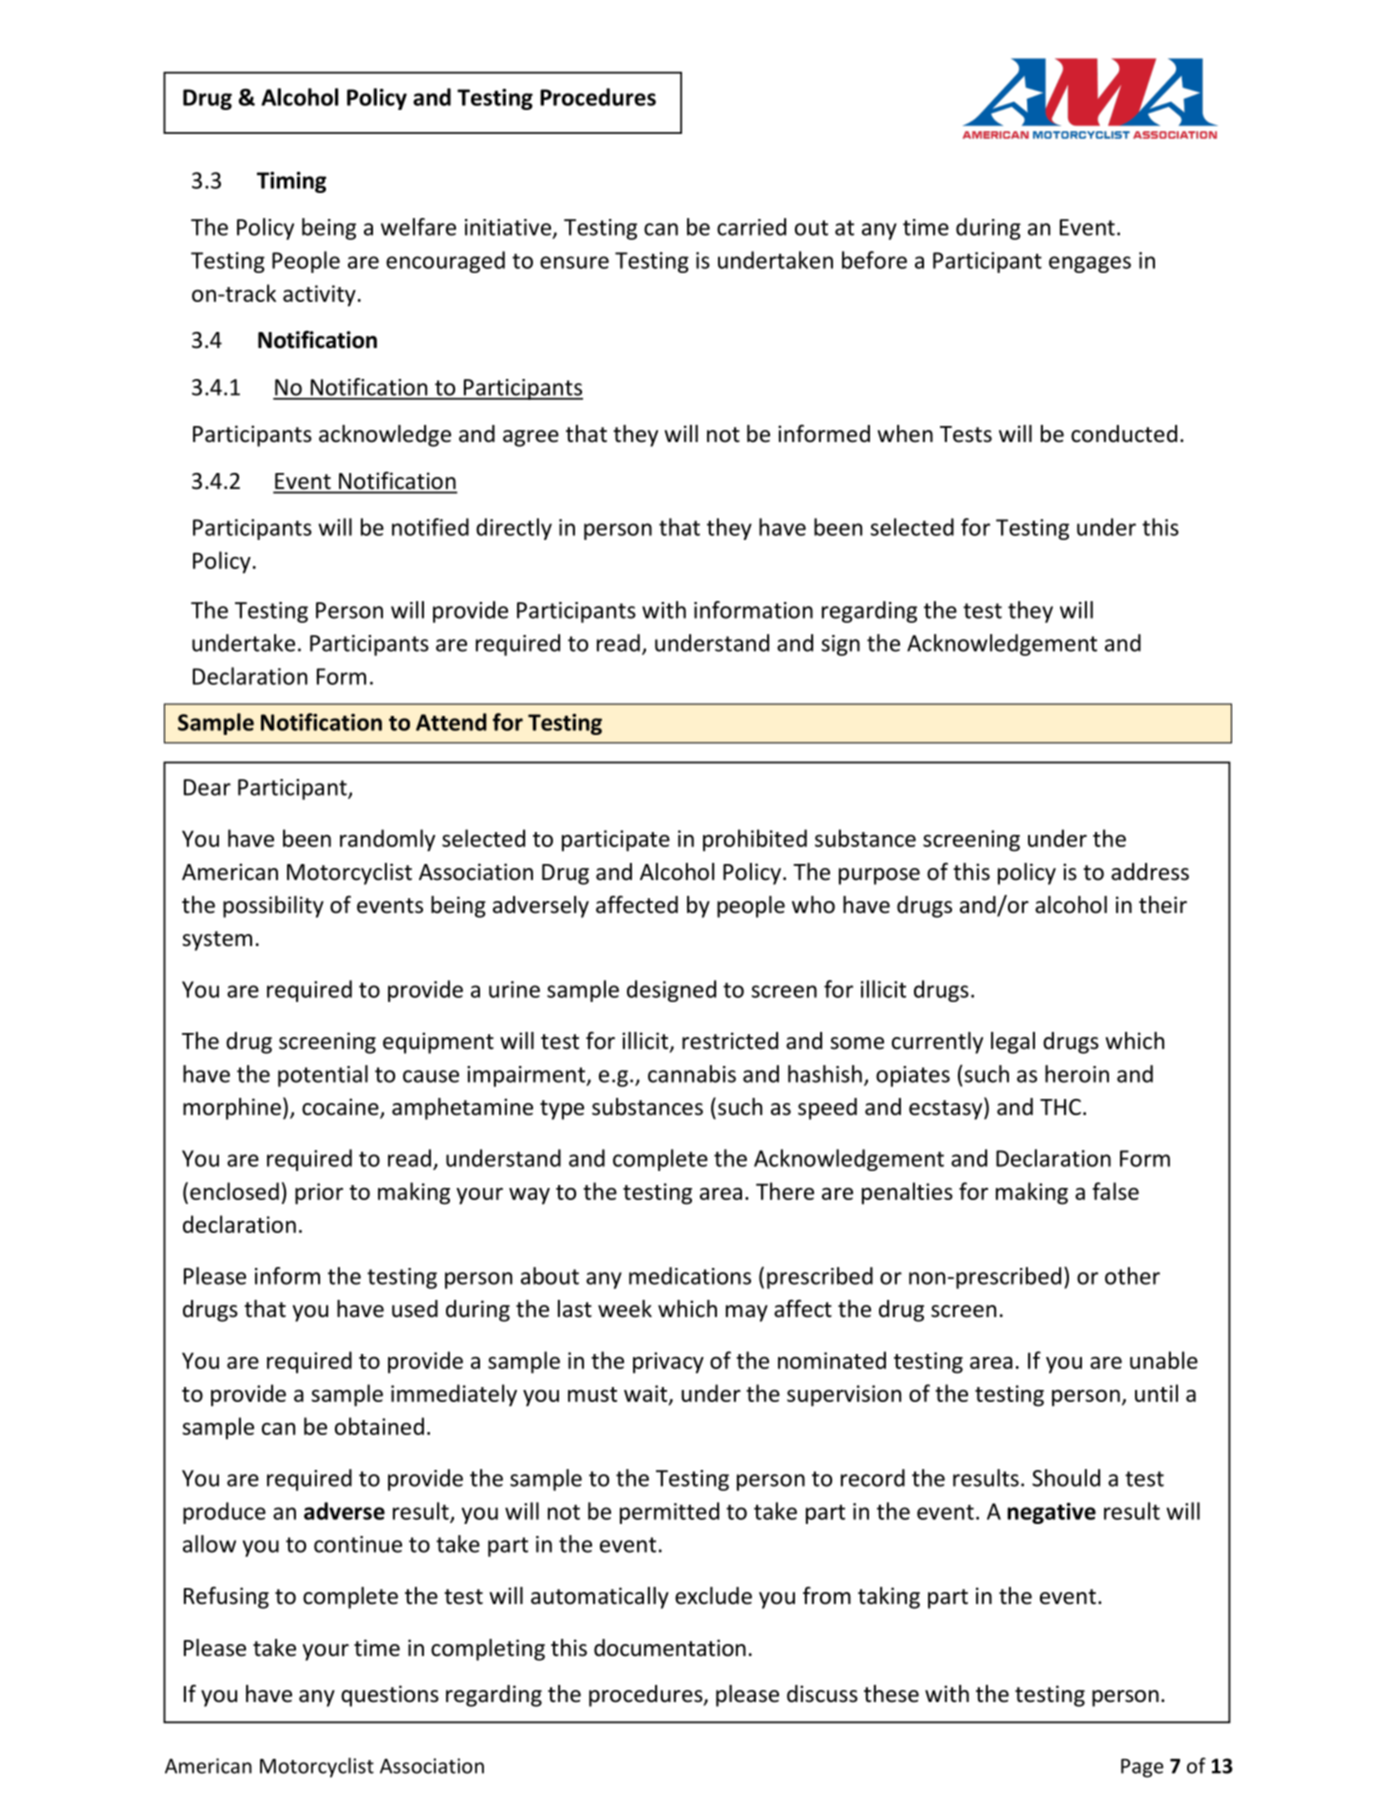 This page has height=1810, width=1398. Describe the element at coordinates (668, 1363) in the page. I see `privacy` at that location.
